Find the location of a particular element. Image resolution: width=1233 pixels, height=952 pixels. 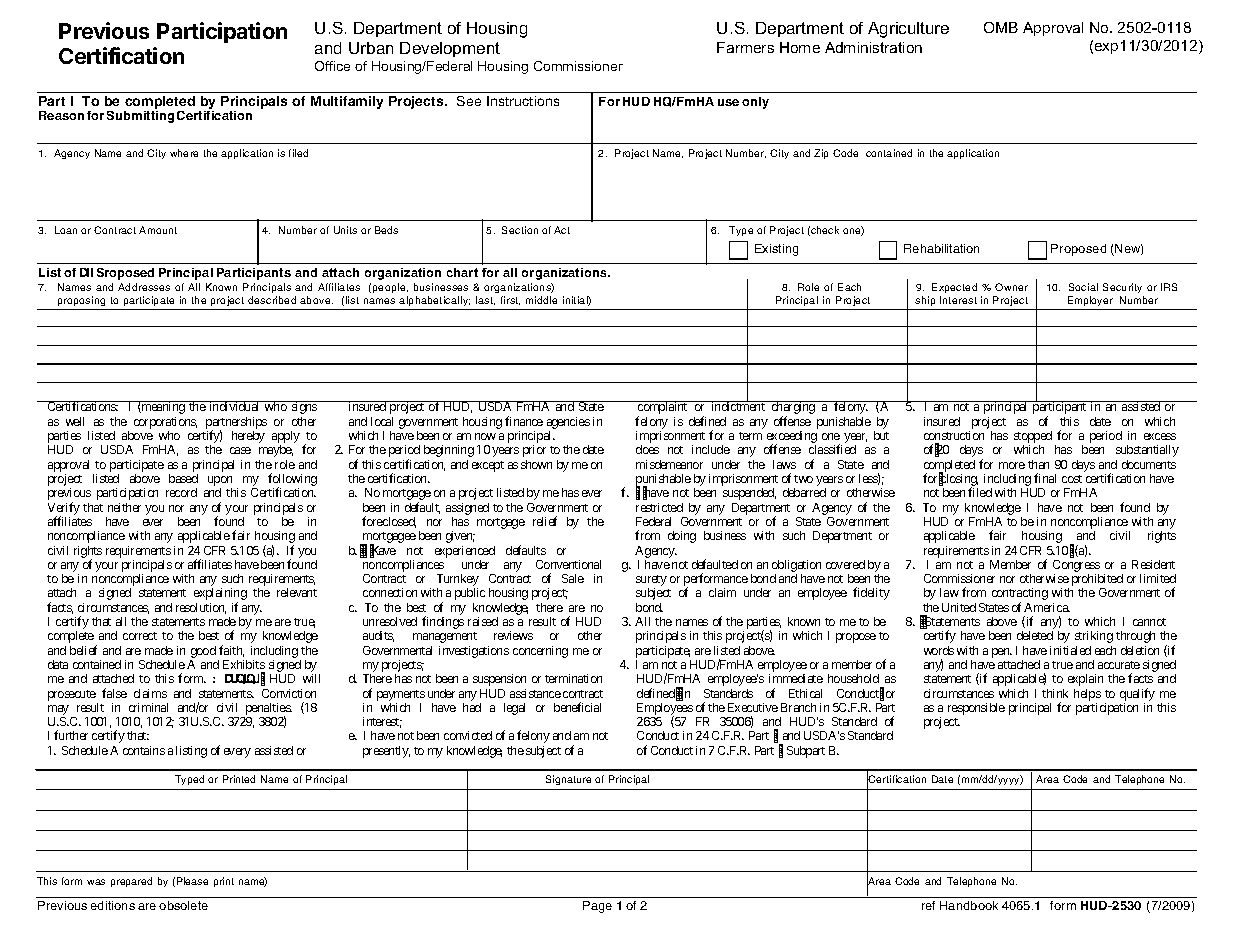

Page is located at coordinates (597, 907).
